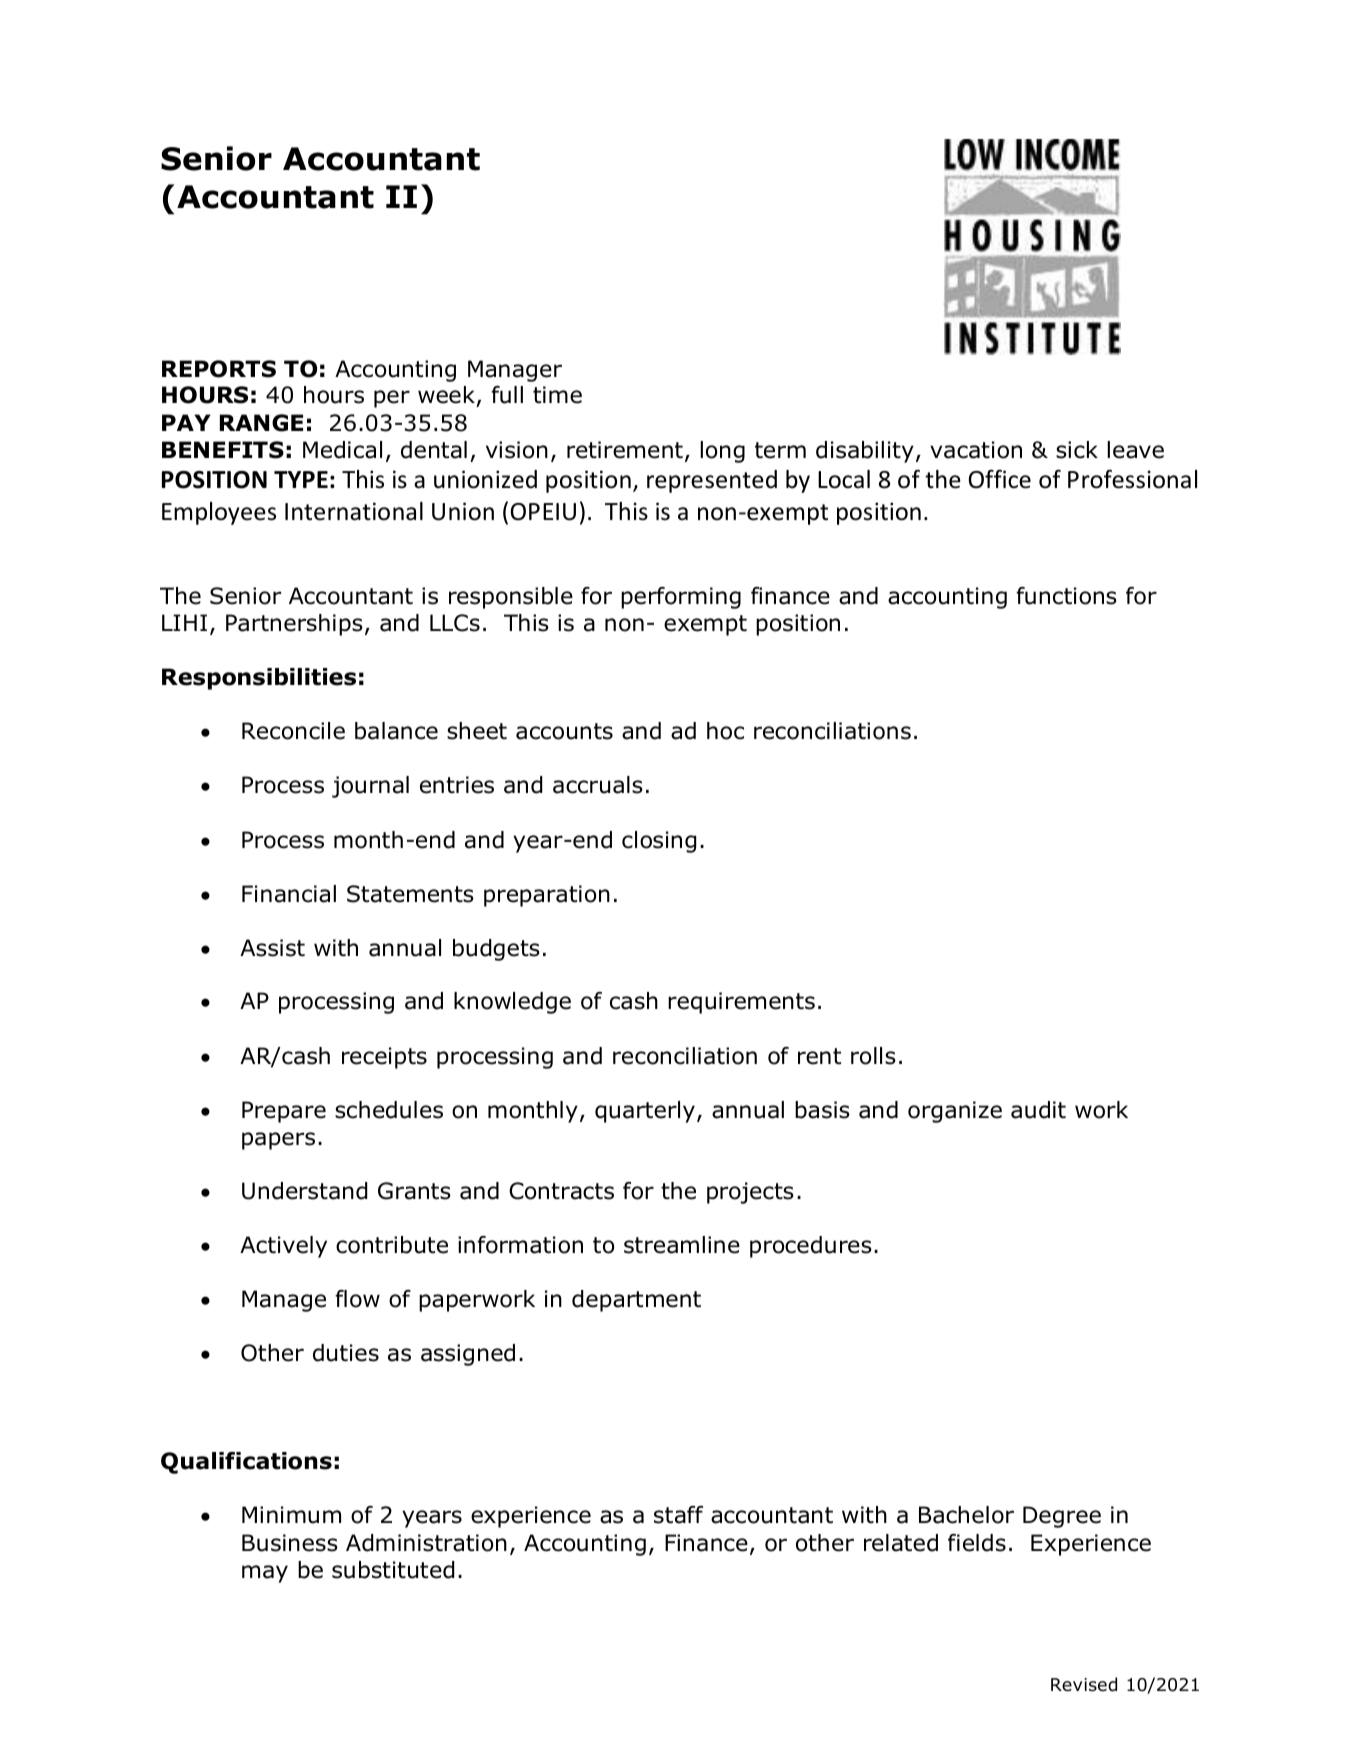 The height and width of the document is (1762, 1361). Describe the element at coordinates (384, 1058) in the document. I see `receipts` at that location.
